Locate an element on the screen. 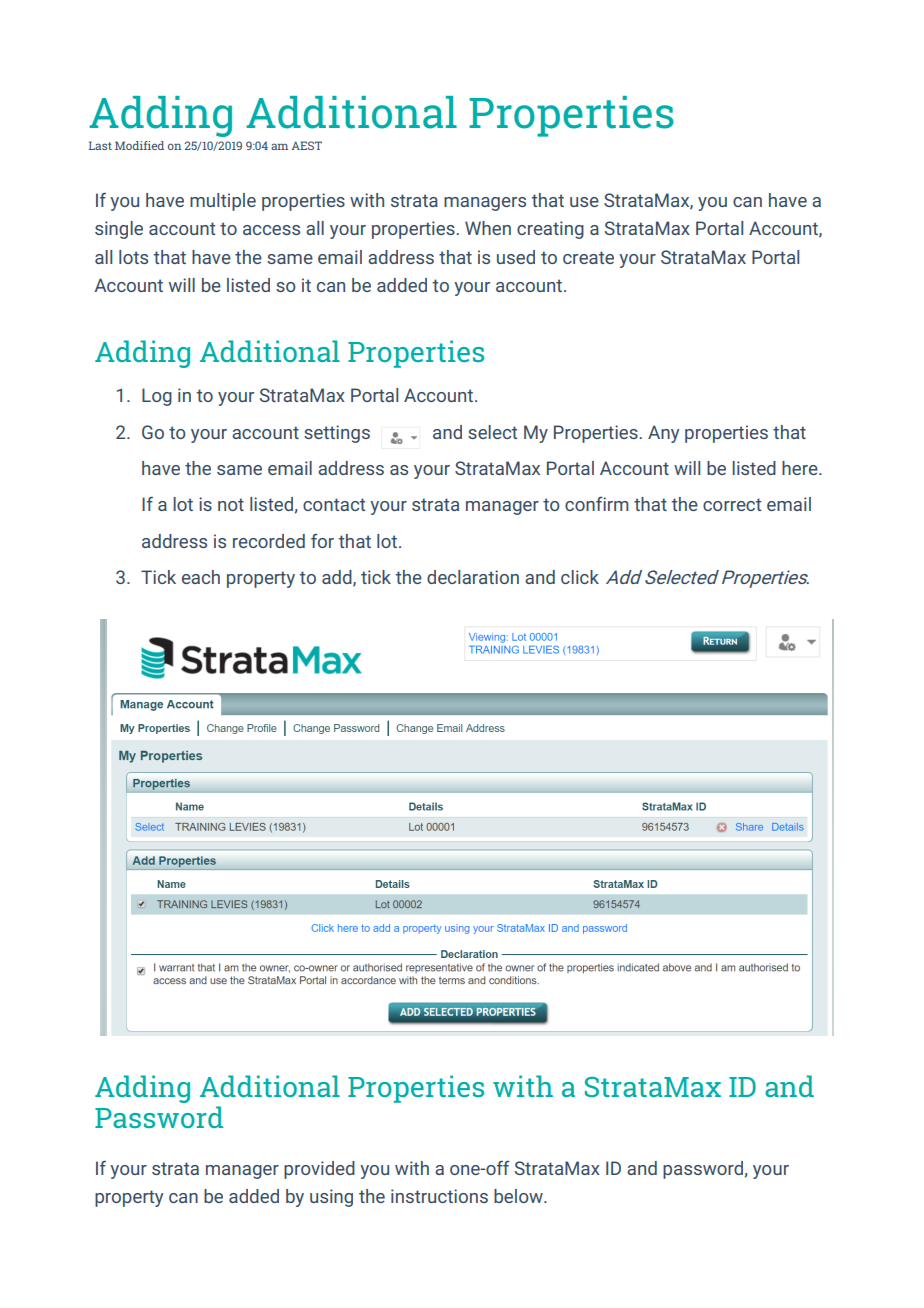 Image resolution: width=924 pixels, height=1308 pixels. create is located at coordinates (588, 257).
